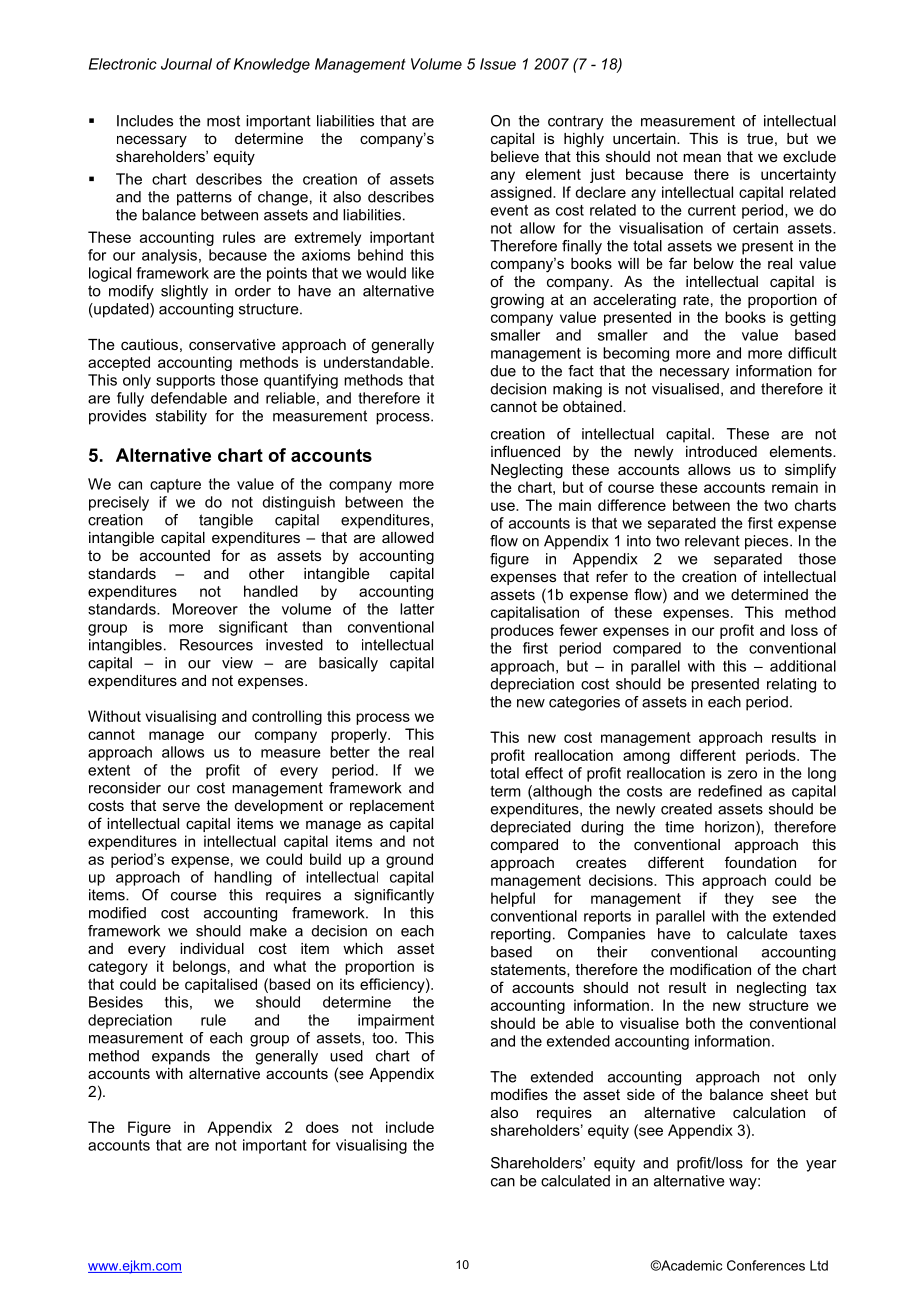  What do you see at coordinates (498, 64) in the screenshot?
I see `Issue` at bounding box center [498, 64].
